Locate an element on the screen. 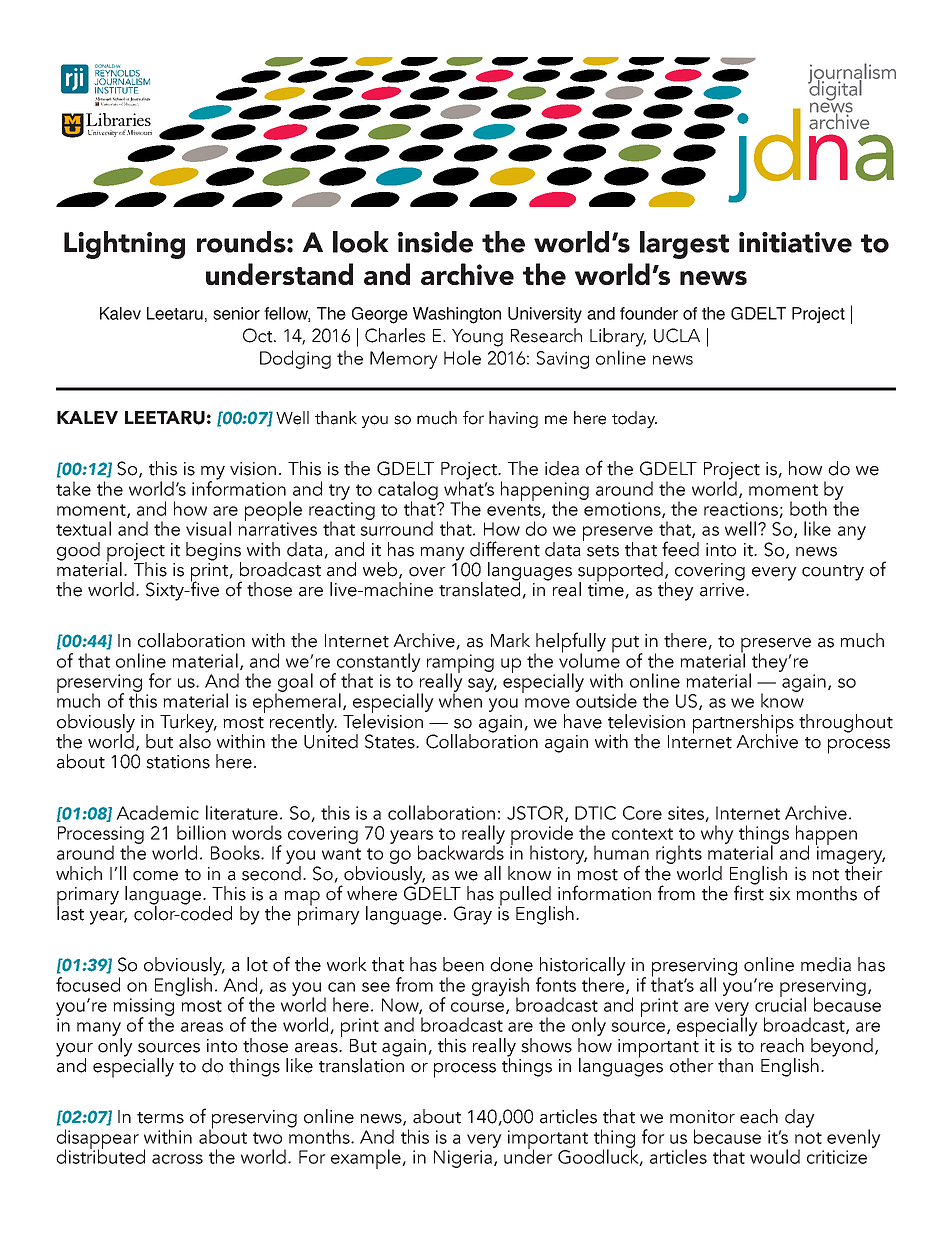  partnerships is located at coordinates (743, 725).
